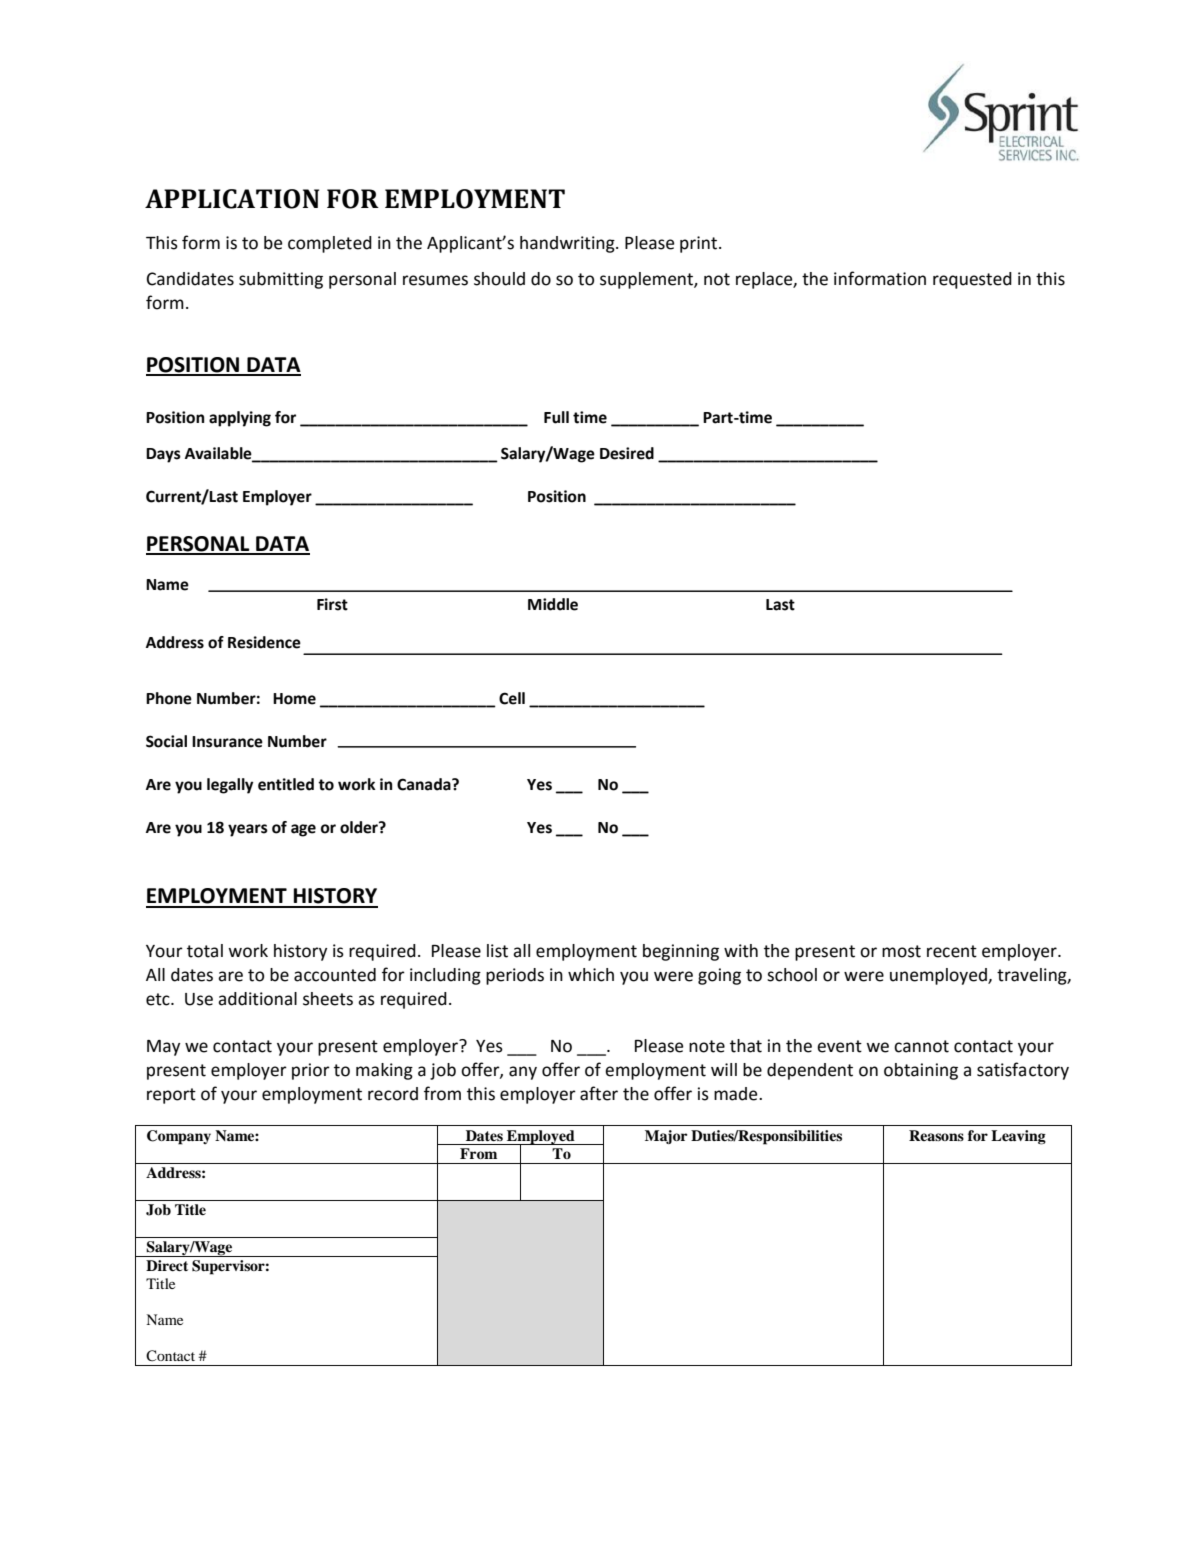 Image resolution: width=1195 pixels, height=1546 pixels. Describe the element at coordinates (556, 417) in the screenshot. I see `Full` at that location.
